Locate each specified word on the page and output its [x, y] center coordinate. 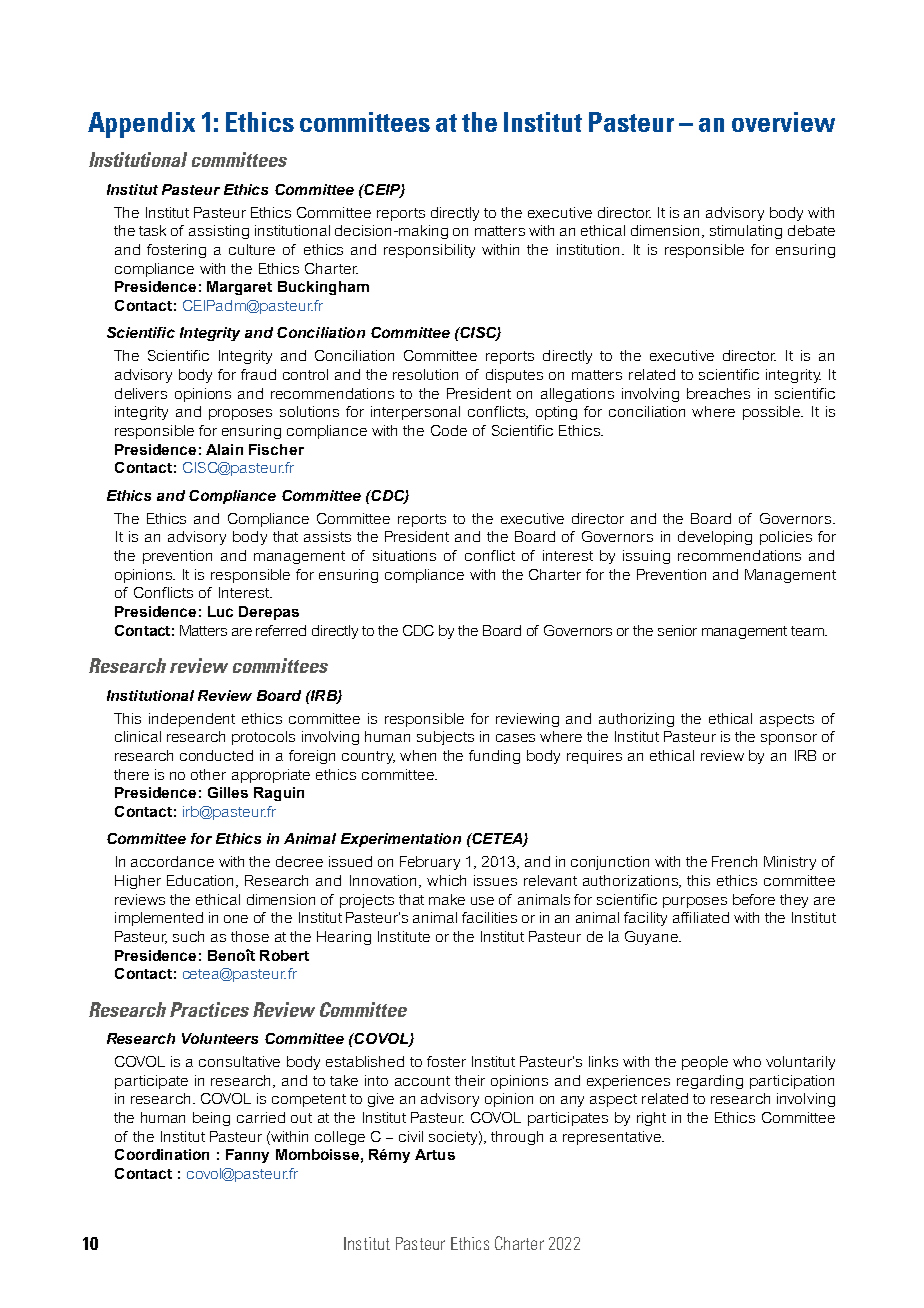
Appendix [141, 125]
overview [783, 122]
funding [494, 757]
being [211, 1119]
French [734, 861]
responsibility [429, 251]
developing [715, 538]
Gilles [228, 792]
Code [449, 430]
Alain [224, 449]
